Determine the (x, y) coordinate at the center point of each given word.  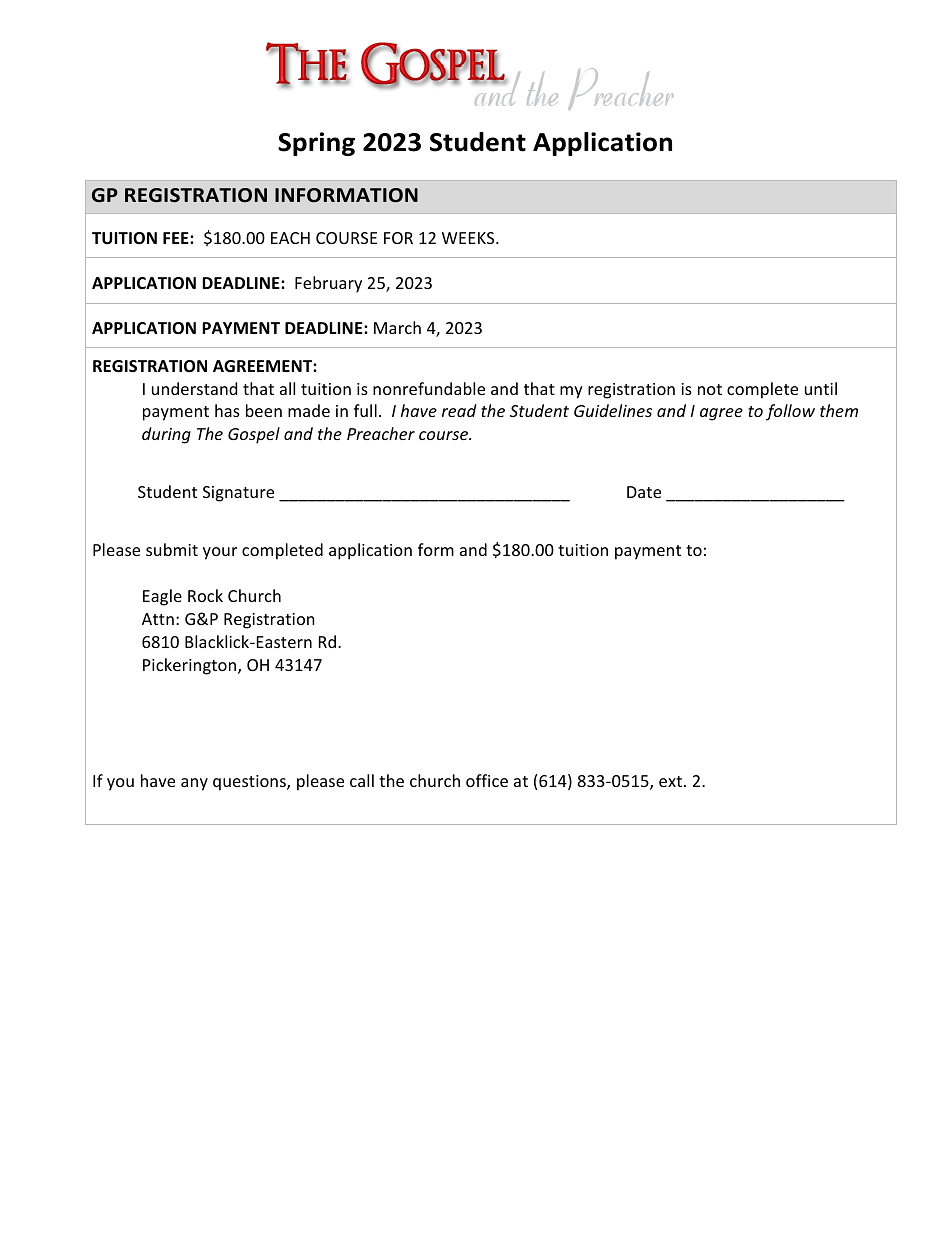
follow (790, 412)
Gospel (254, 435)
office (487, 780)
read (459, 410)
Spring (316, 144)
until (821, 388)
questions (250, 783)
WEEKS (469, 238)
